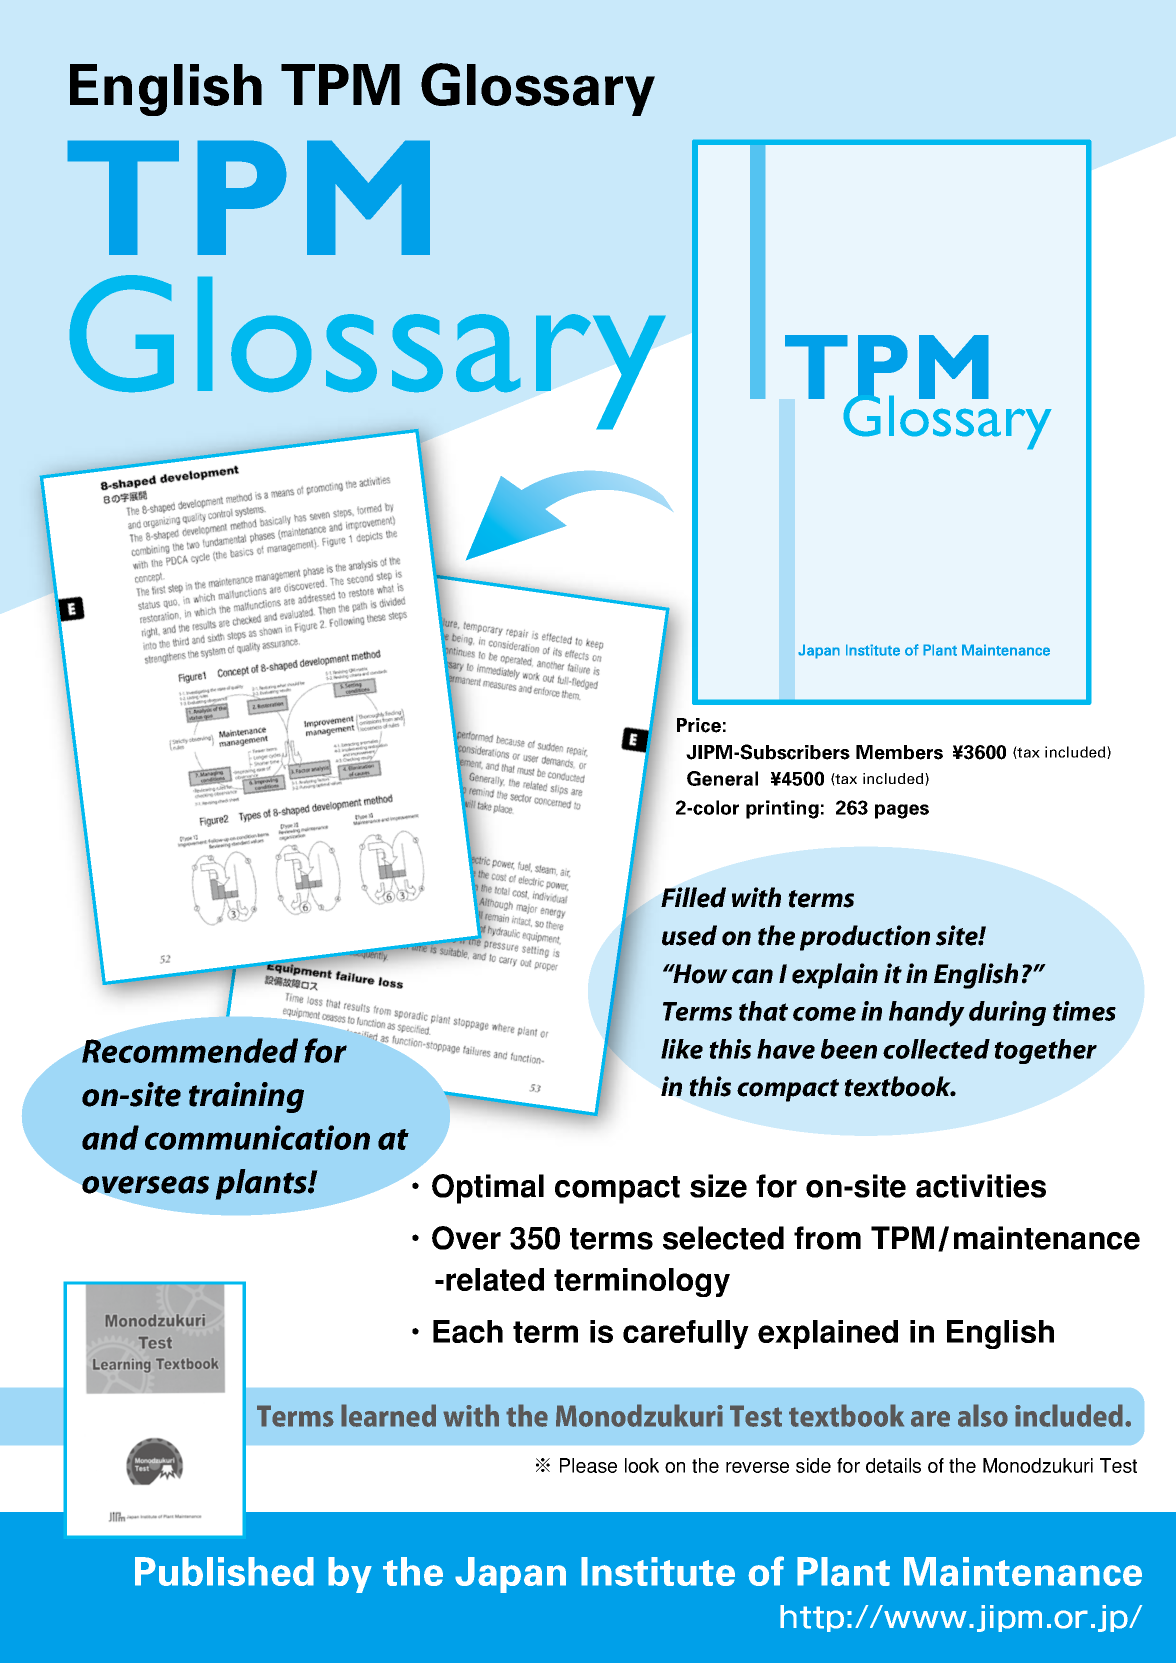  Describe the element at coordinates (722, 778) in the screenshot. I see `General` at that location.
